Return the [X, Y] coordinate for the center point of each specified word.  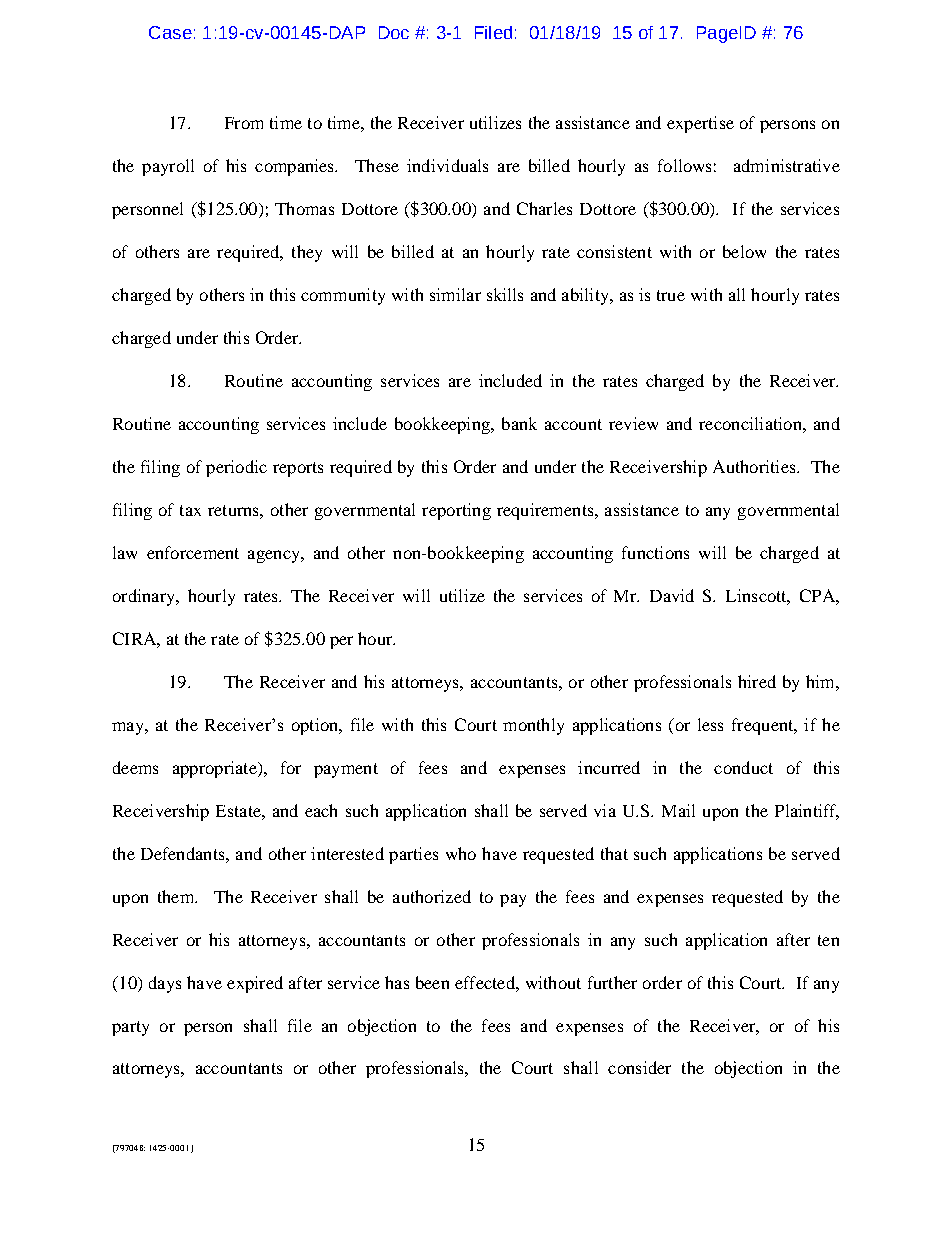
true [671, 295]
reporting [456, 511]
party [130, 1028]
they [307, 253]
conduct [743, 767]
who [461, 853]
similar [455, 294]
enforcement [193, 552]
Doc [394, 32]
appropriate [216, 769]
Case [170, 32]
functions [655, 552]
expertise [700, 124]
